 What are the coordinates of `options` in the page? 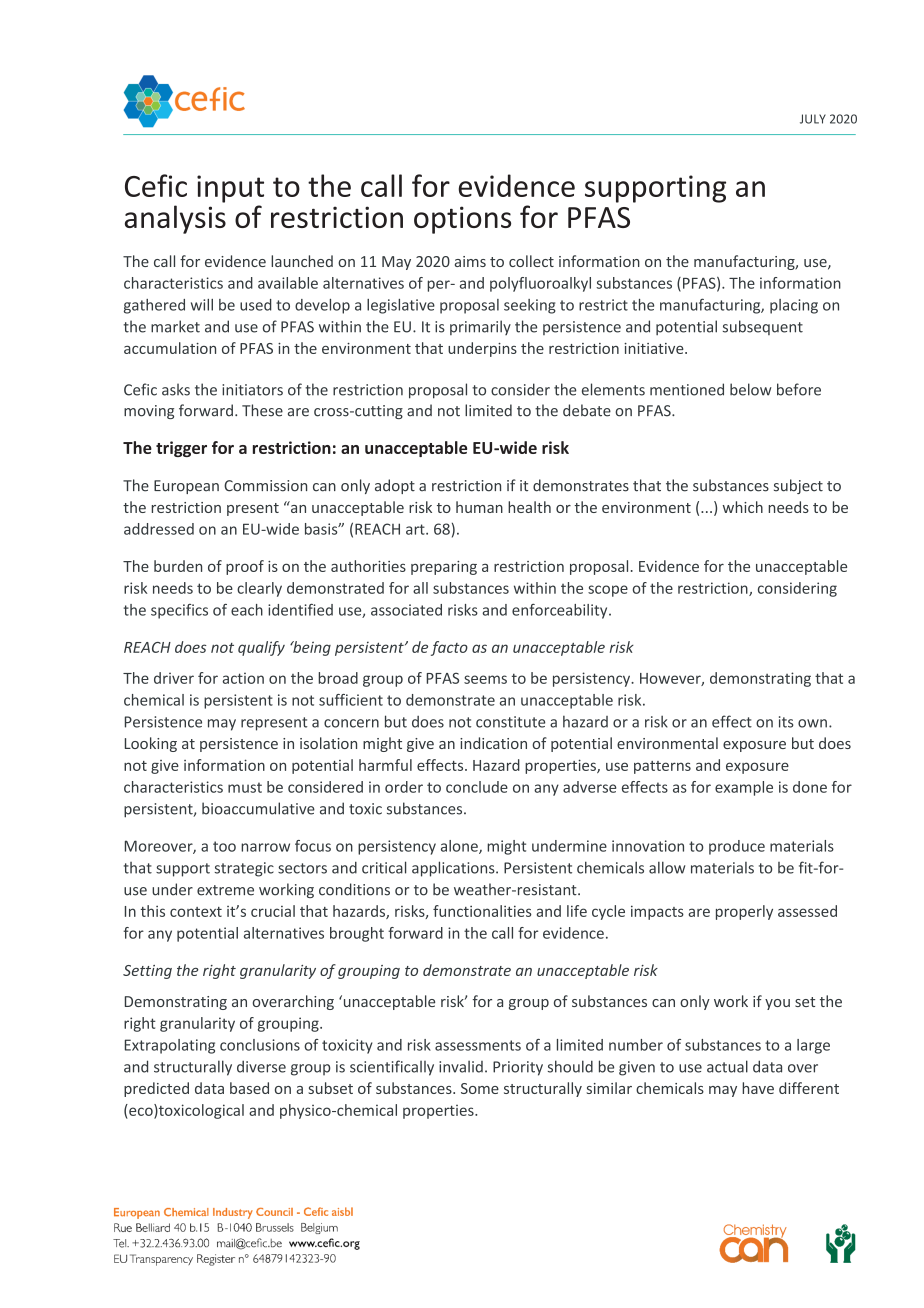 It's located at (462, 220).
